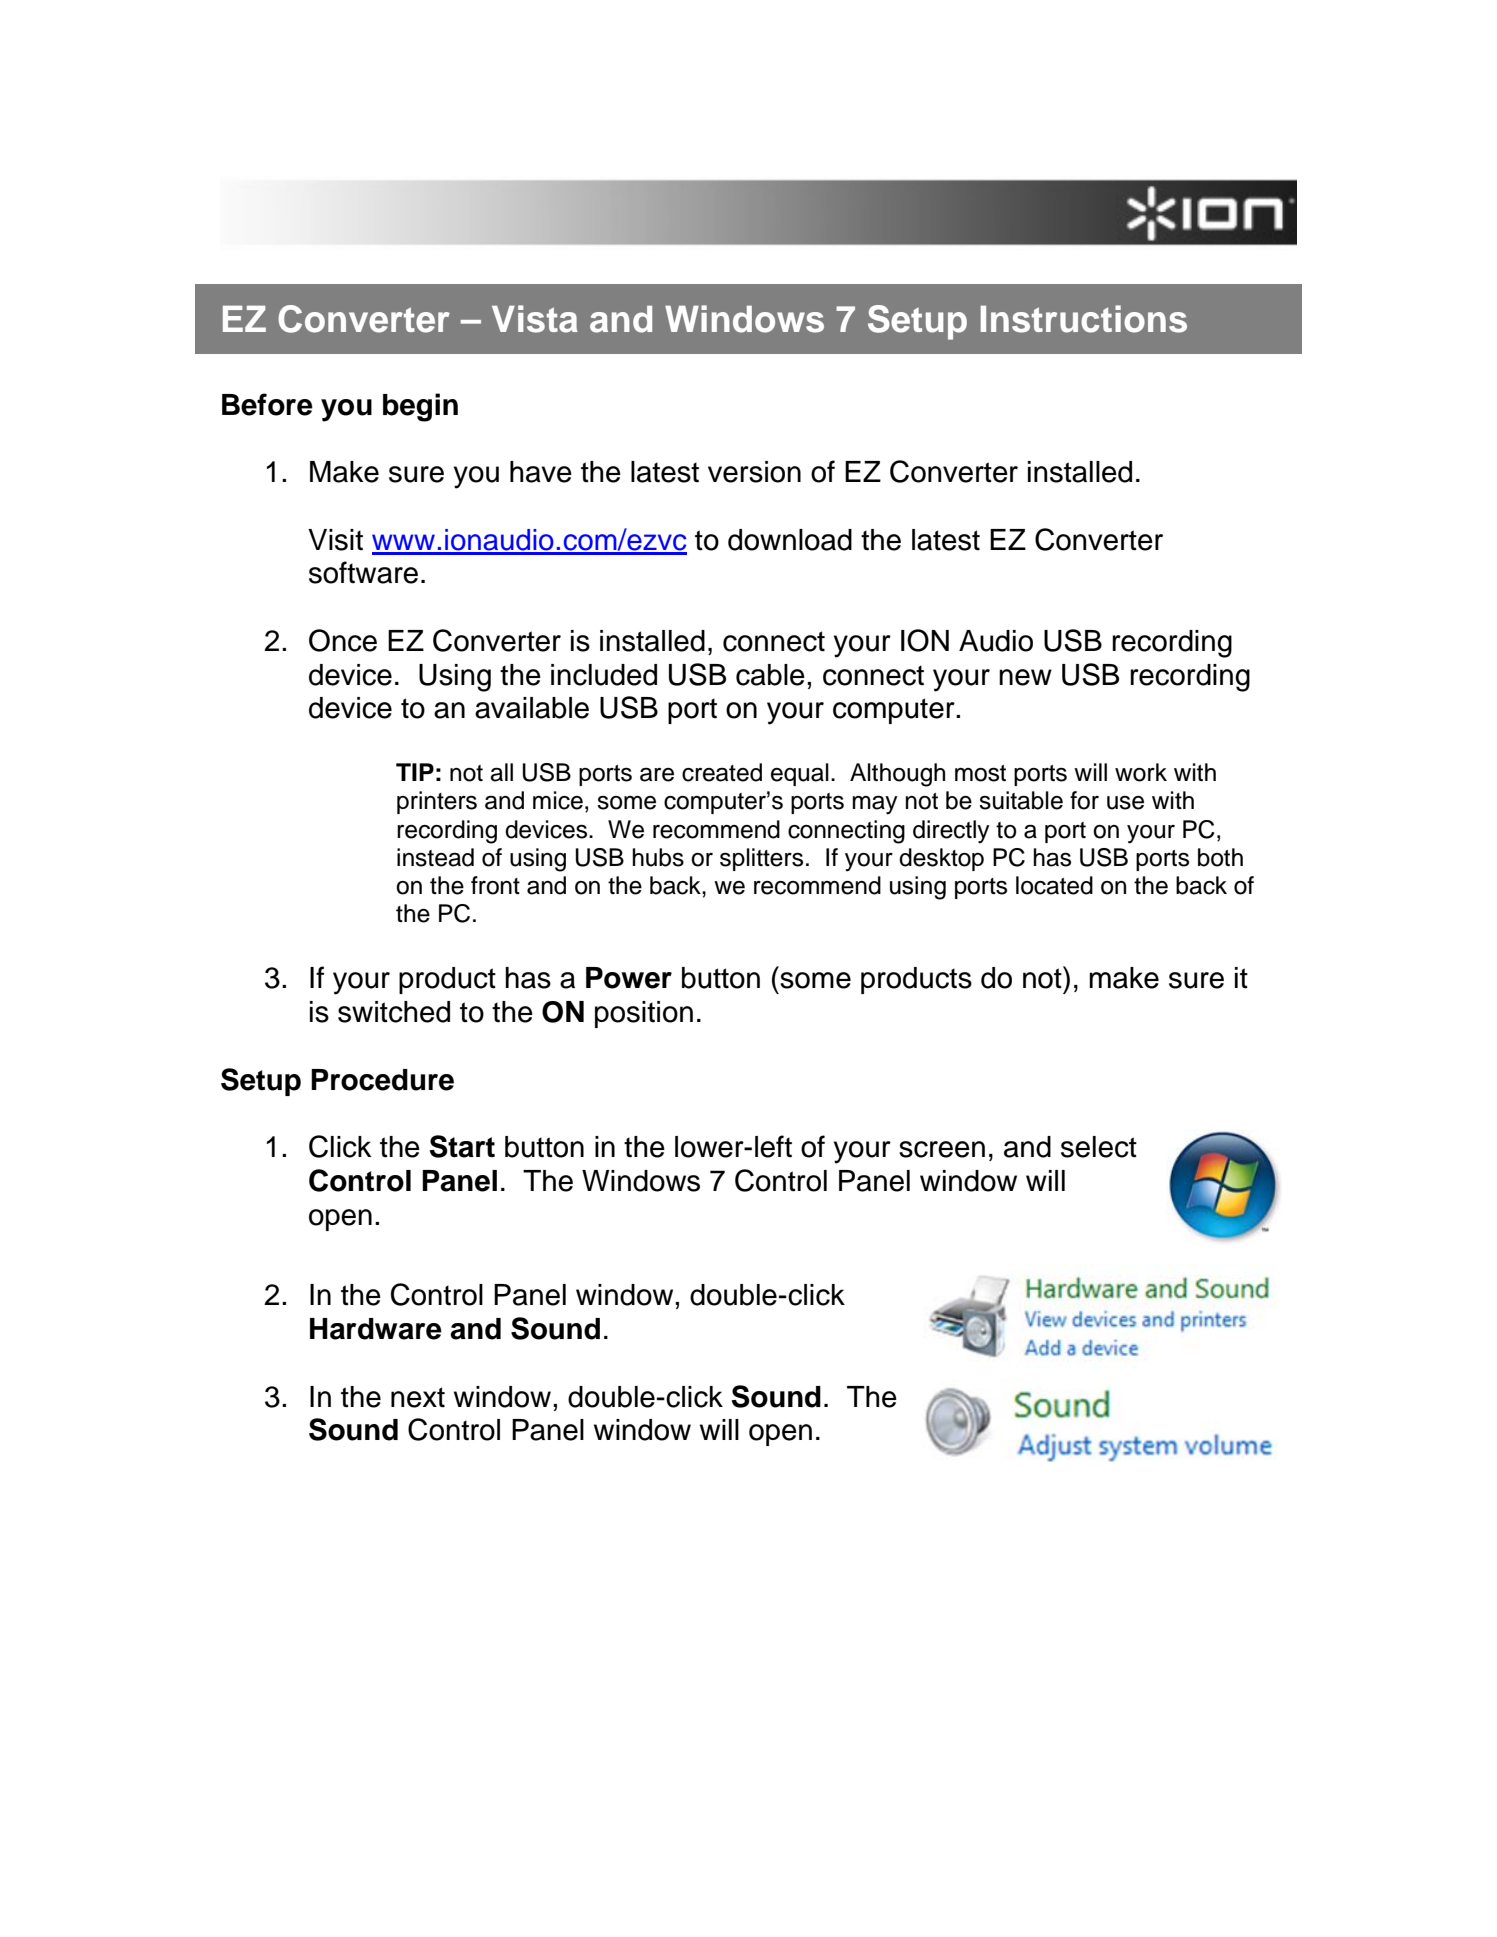  Describe the element at coordinates (770, 675) in the document. I see `cable` at that location.
